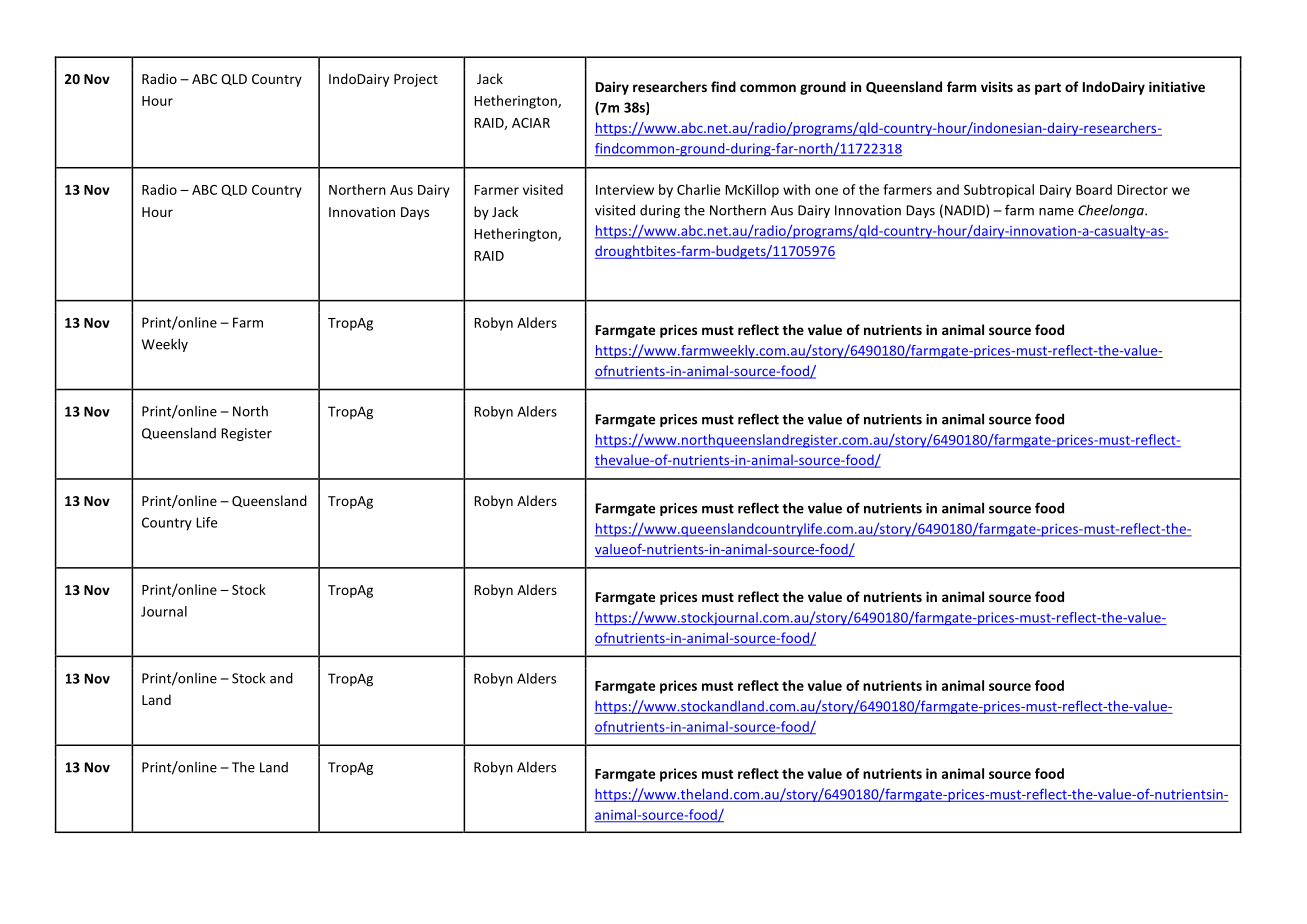  Describe the element at coordinates (1056, 212) in the screenshot. I see `name` at that location.
